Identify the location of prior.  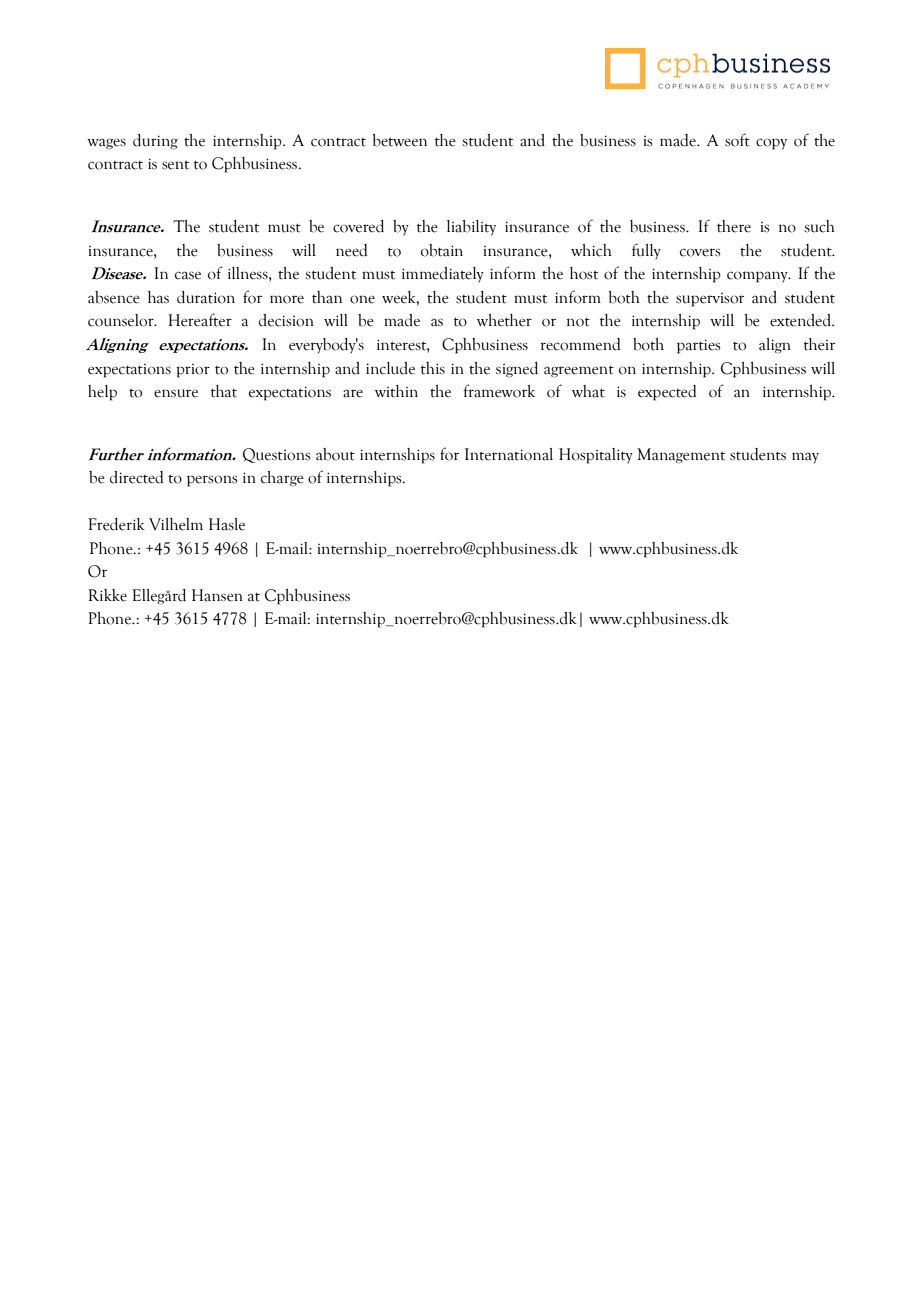
(193, 371).
